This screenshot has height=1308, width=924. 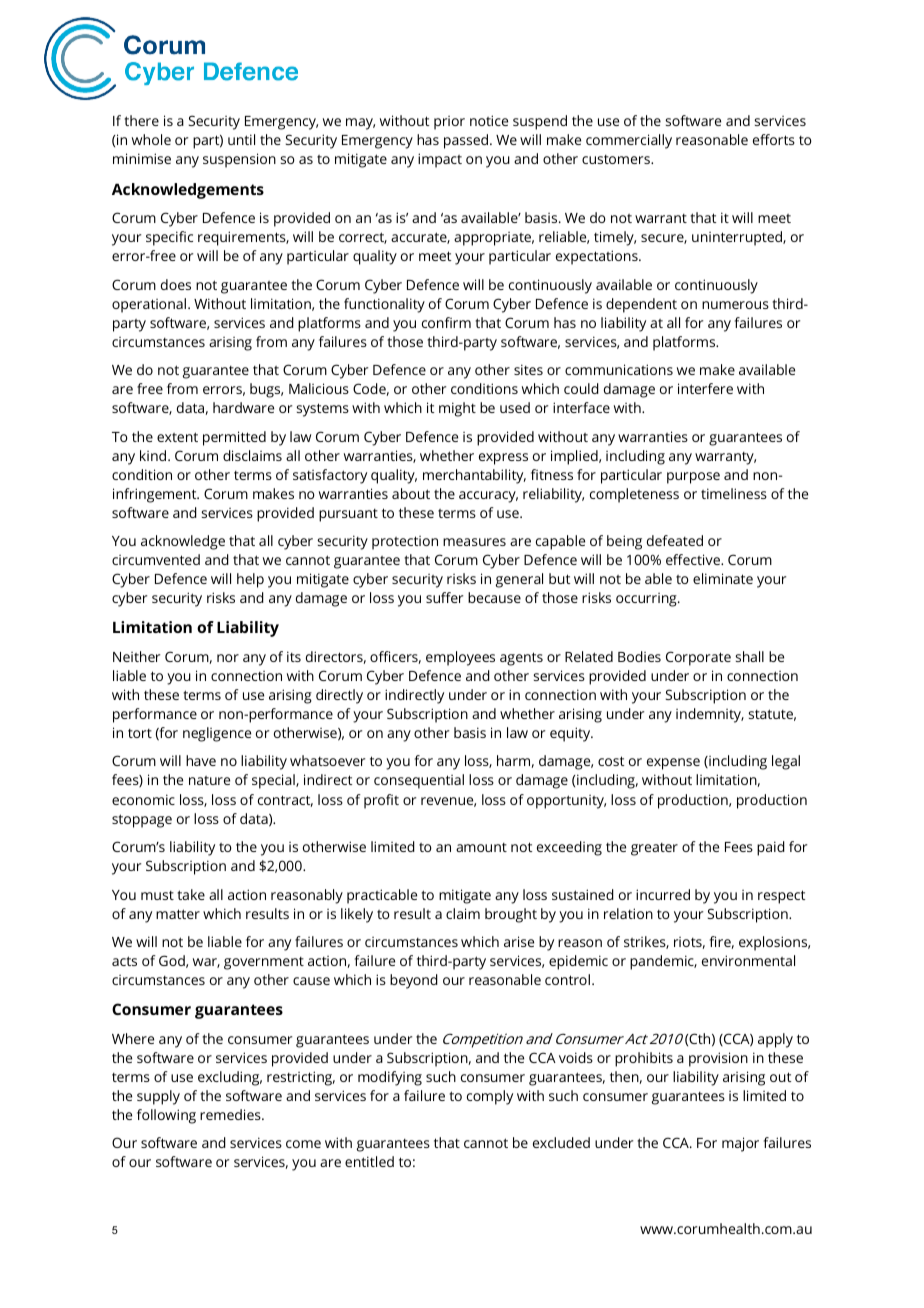 I want to click on nor, so click(x=228, y=658).
